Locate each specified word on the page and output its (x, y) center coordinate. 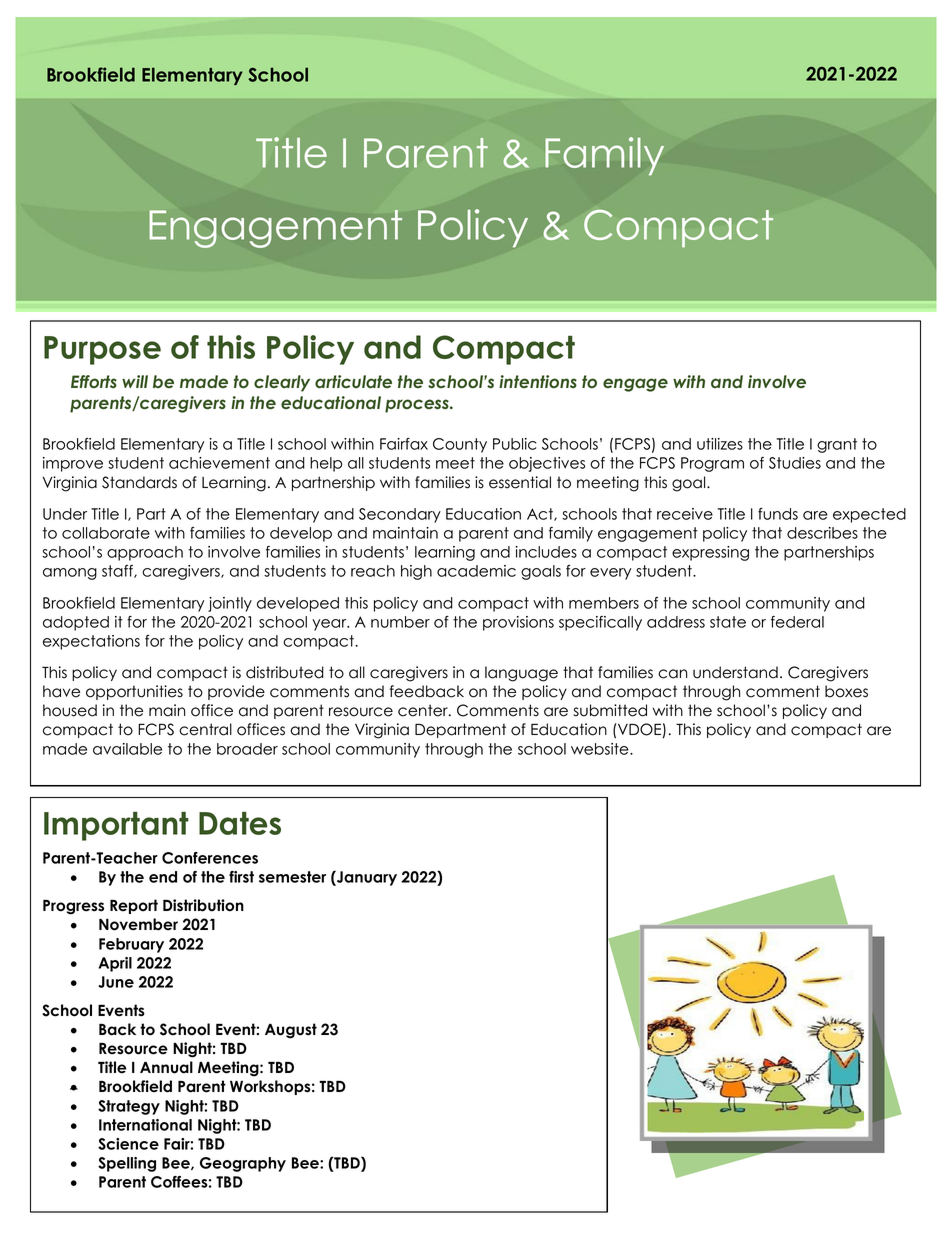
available (127, 749)
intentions (538, 381)
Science (128, 1144)
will (135, 381)
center (424, 710)
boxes (846, 691)
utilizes (720, 444)
